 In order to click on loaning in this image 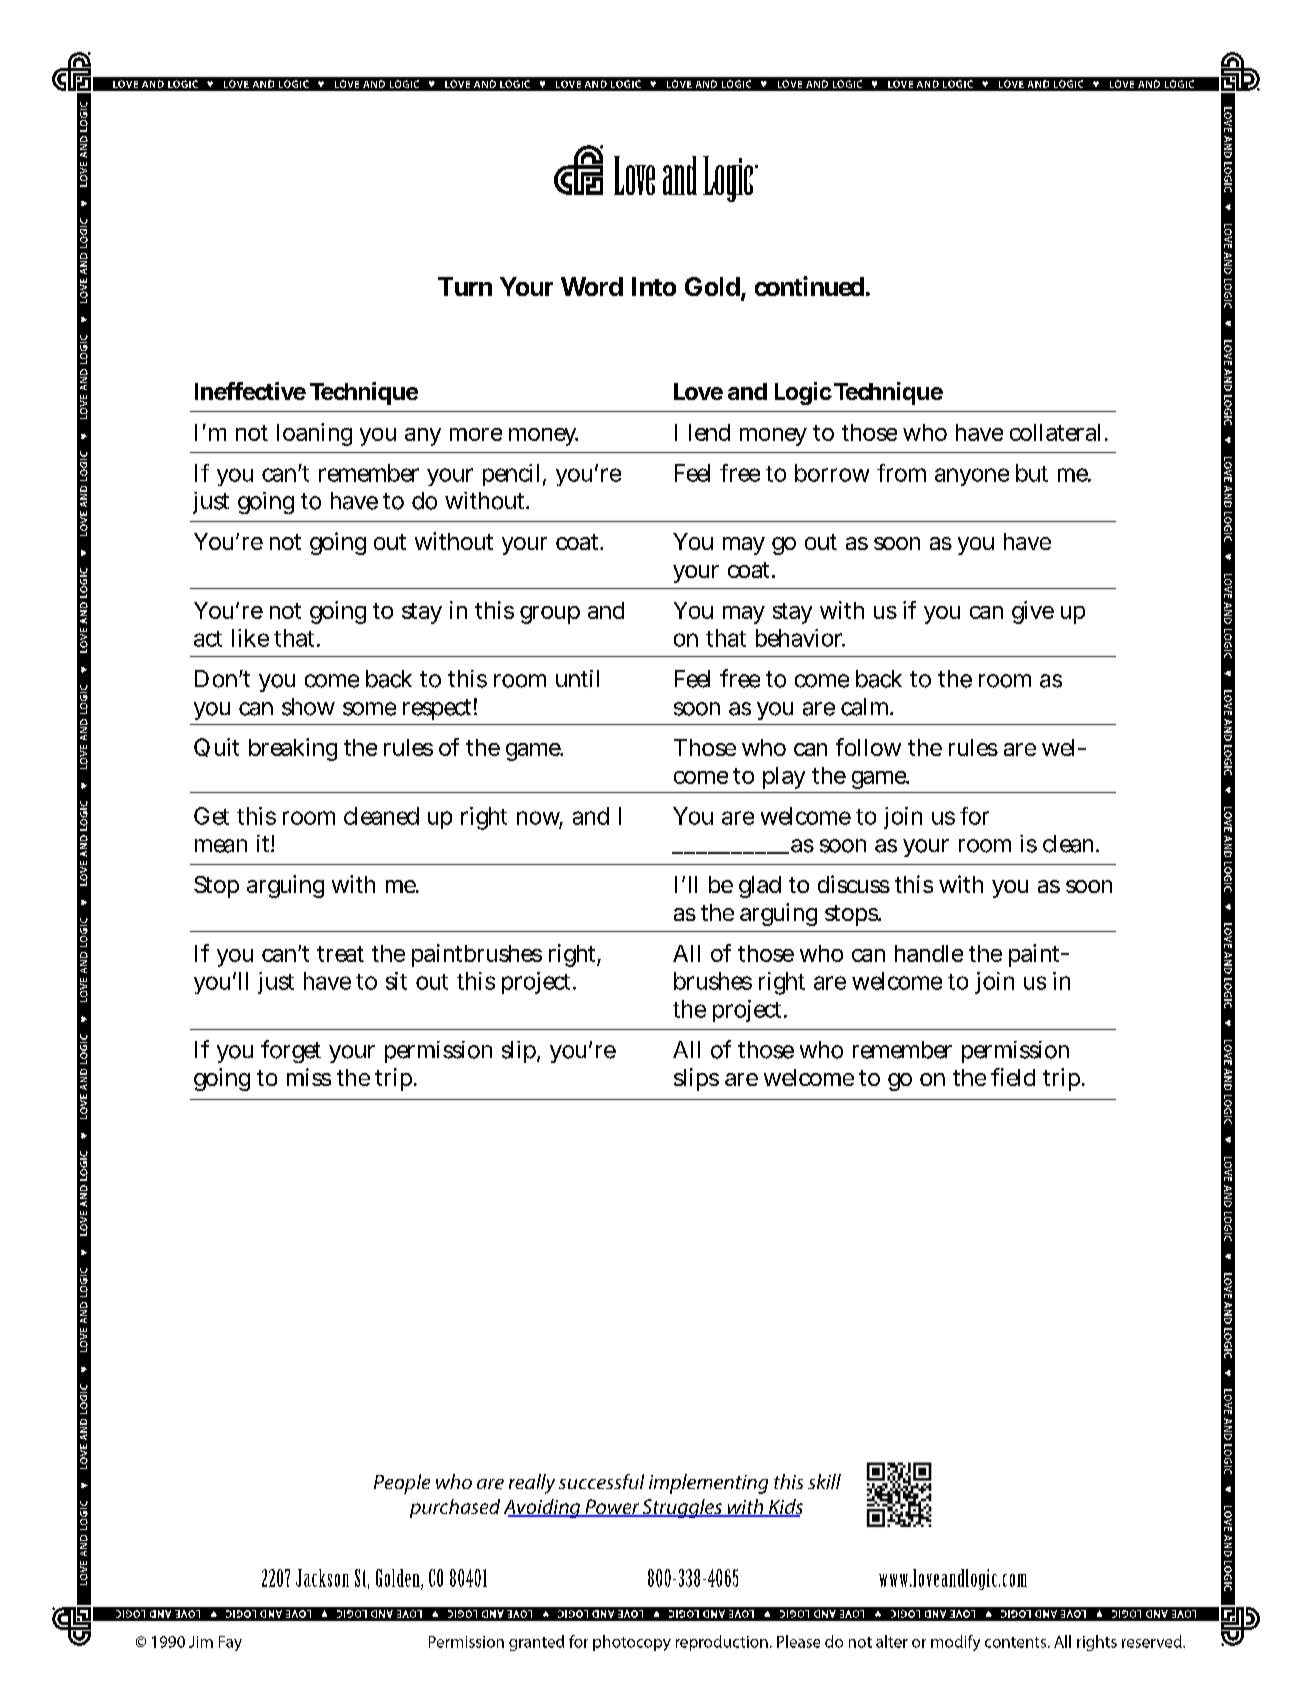, I will do `click(314, 434)`.
